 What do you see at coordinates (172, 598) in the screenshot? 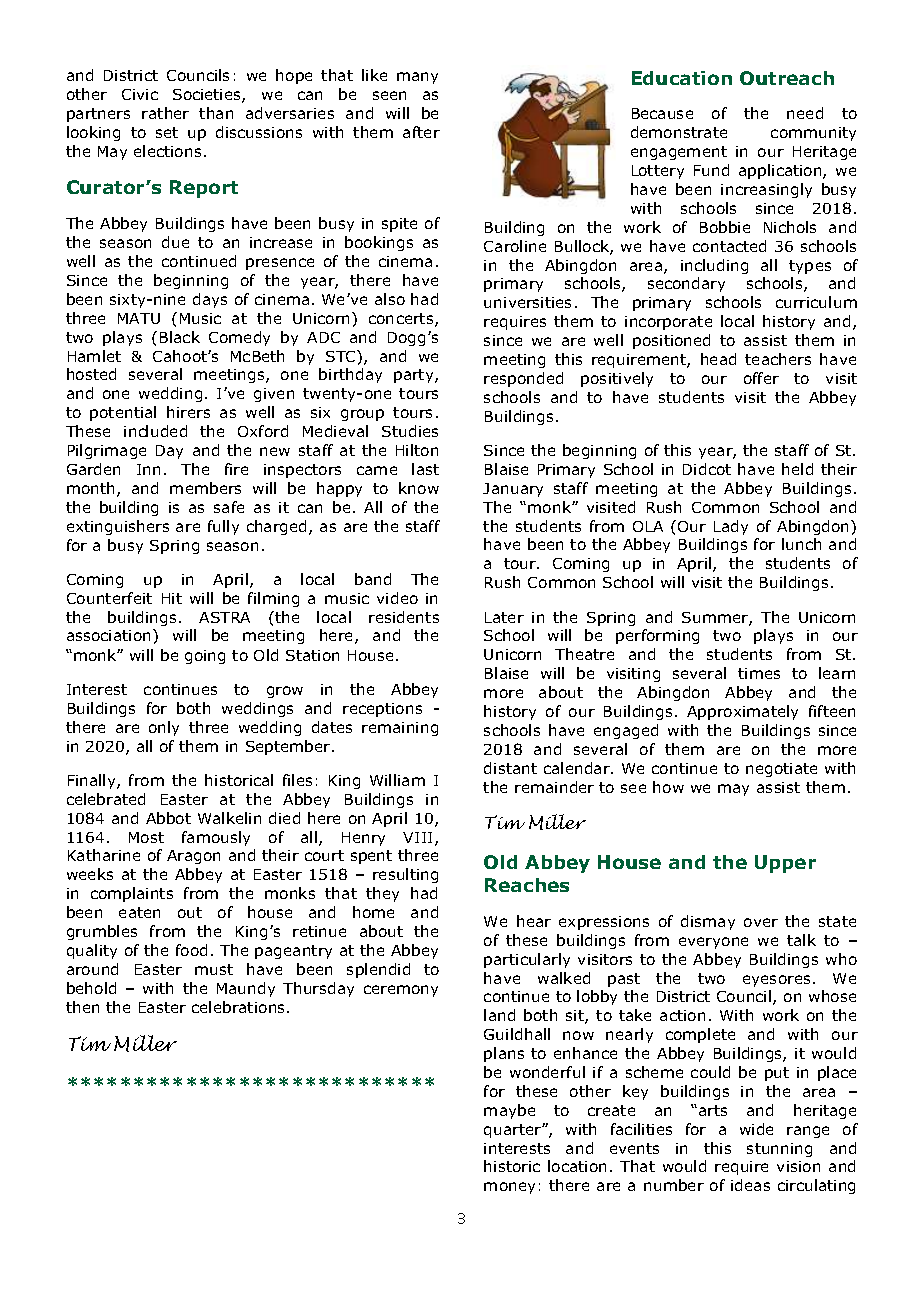
I see `Hit` at bounding box center [172, 598].
